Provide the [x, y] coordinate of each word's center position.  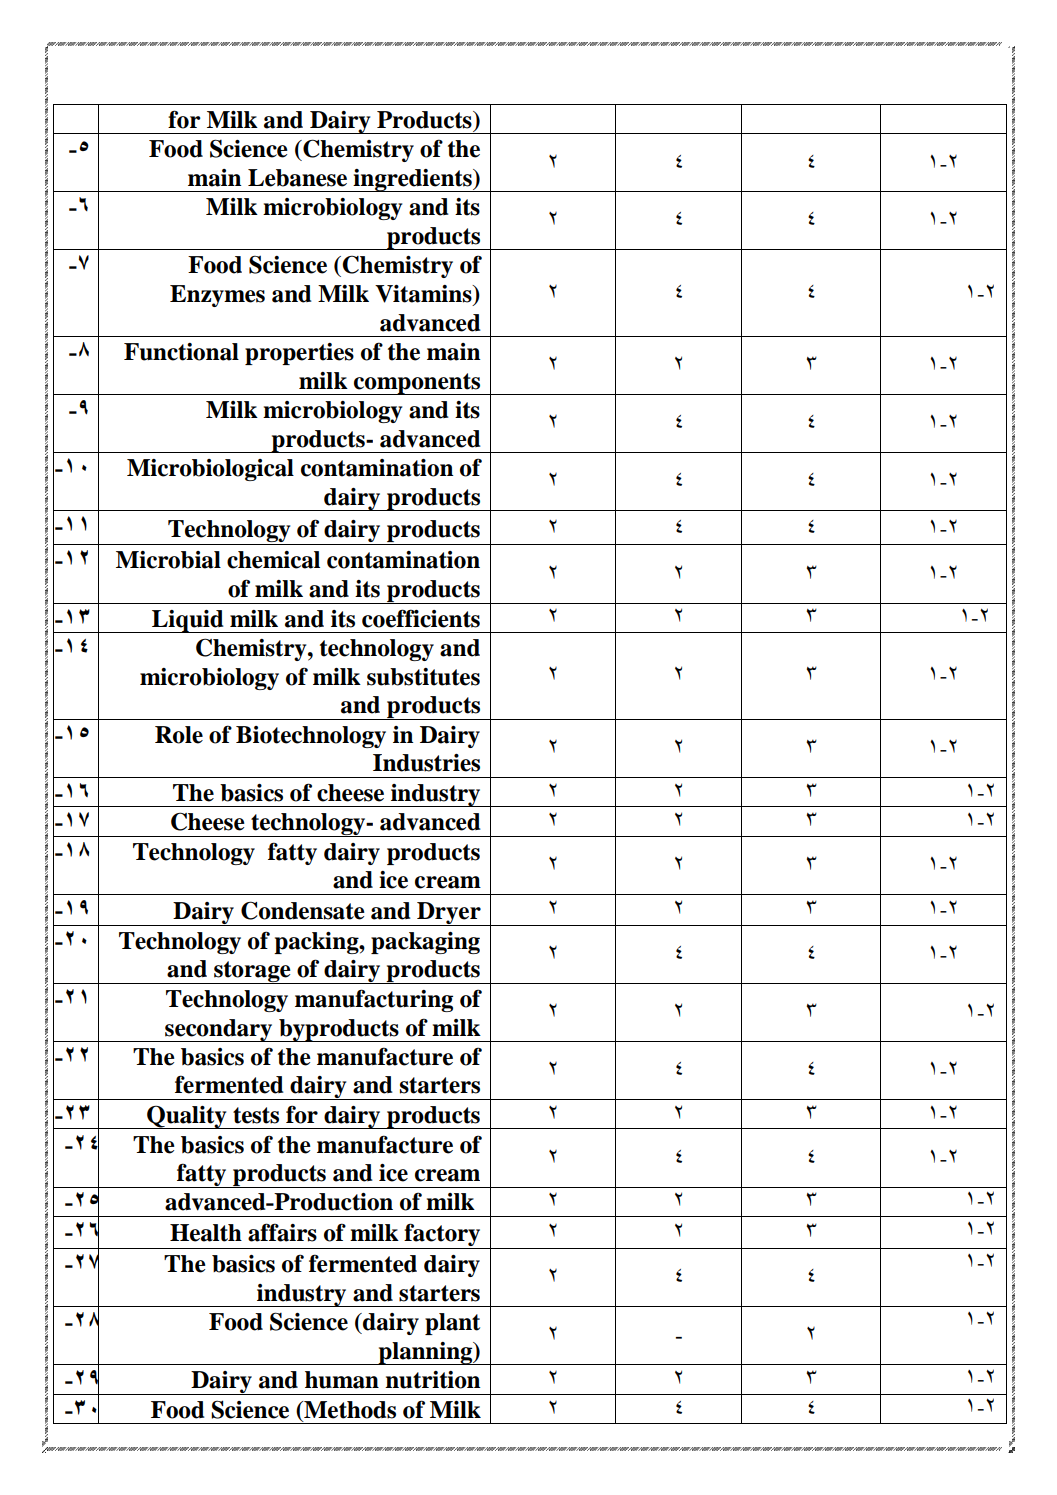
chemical [273, 560]
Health [206, 1233]
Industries [426, 763]
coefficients [421, 618]
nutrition [432, 1380]
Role [179, 735]
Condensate [303, 910]
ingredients [413, 180]
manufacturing [374, 1000]
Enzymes [217, 296]
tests [256, 1115]
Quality [187, 1117]
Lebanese [297, 178]
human [342, 1380]
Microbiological [210, 470]
